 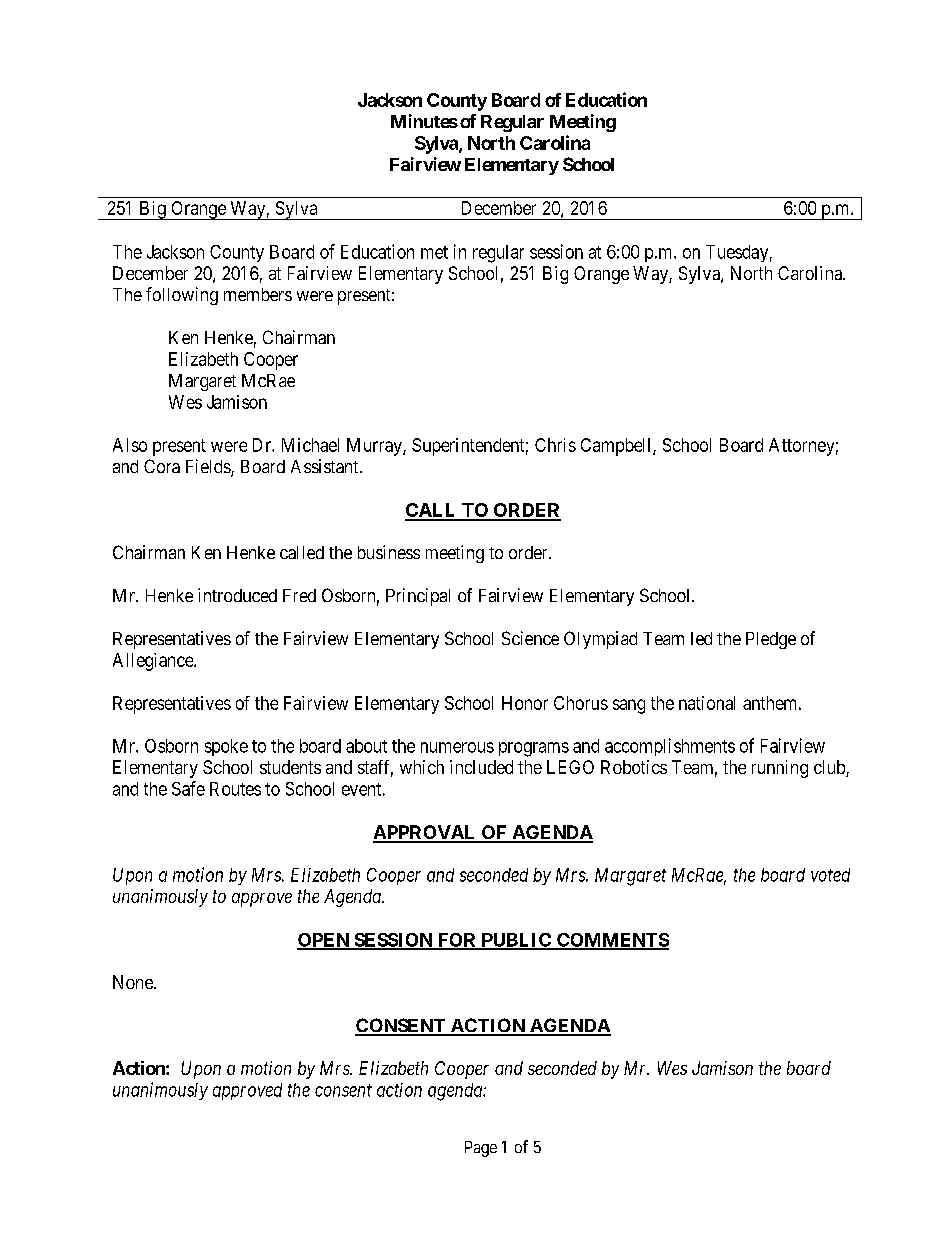 I want to click on Honor, so click(x=525, y=703).
